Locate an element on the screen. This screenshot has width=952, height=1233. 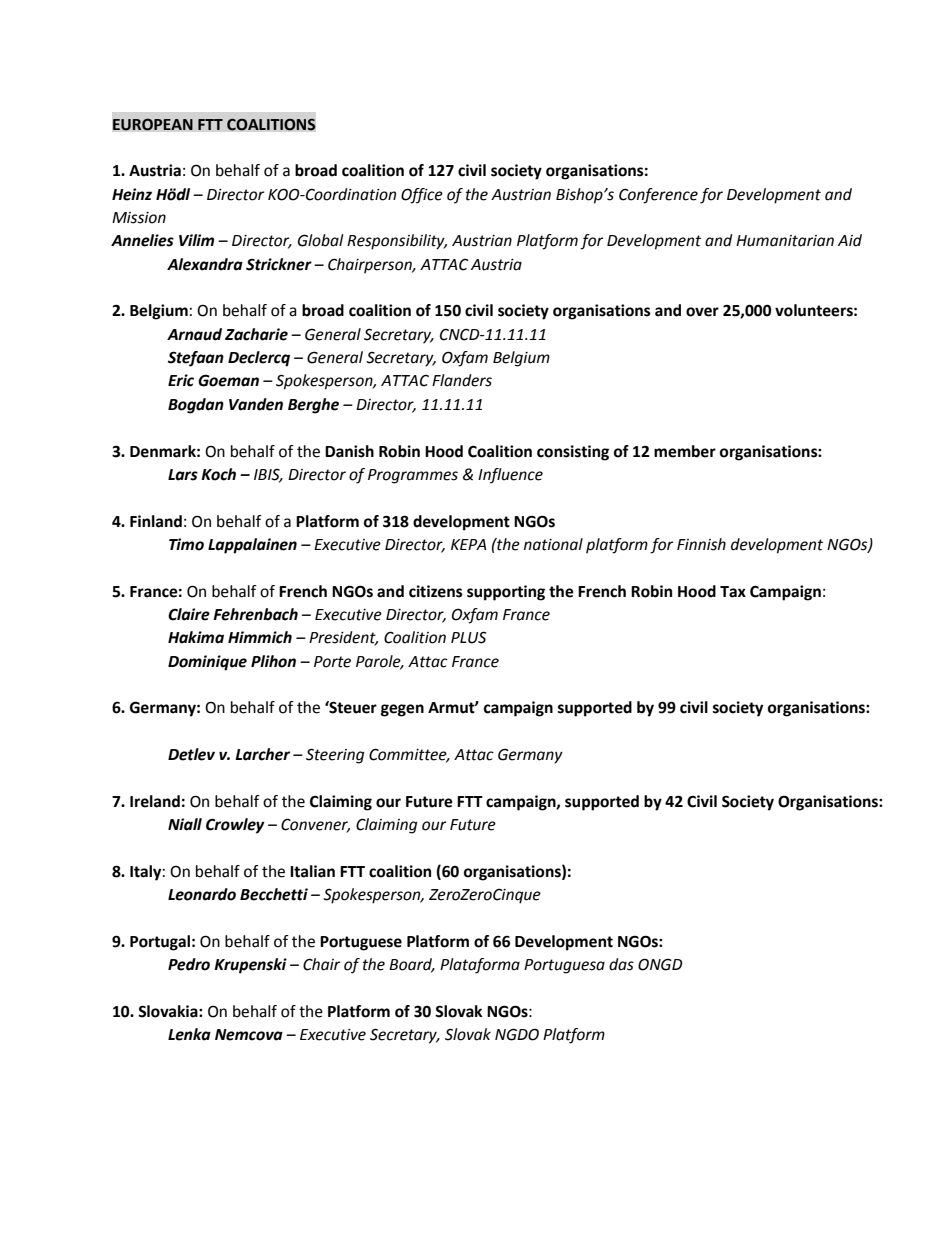
Ireland is located at coordinates (155, 801).
